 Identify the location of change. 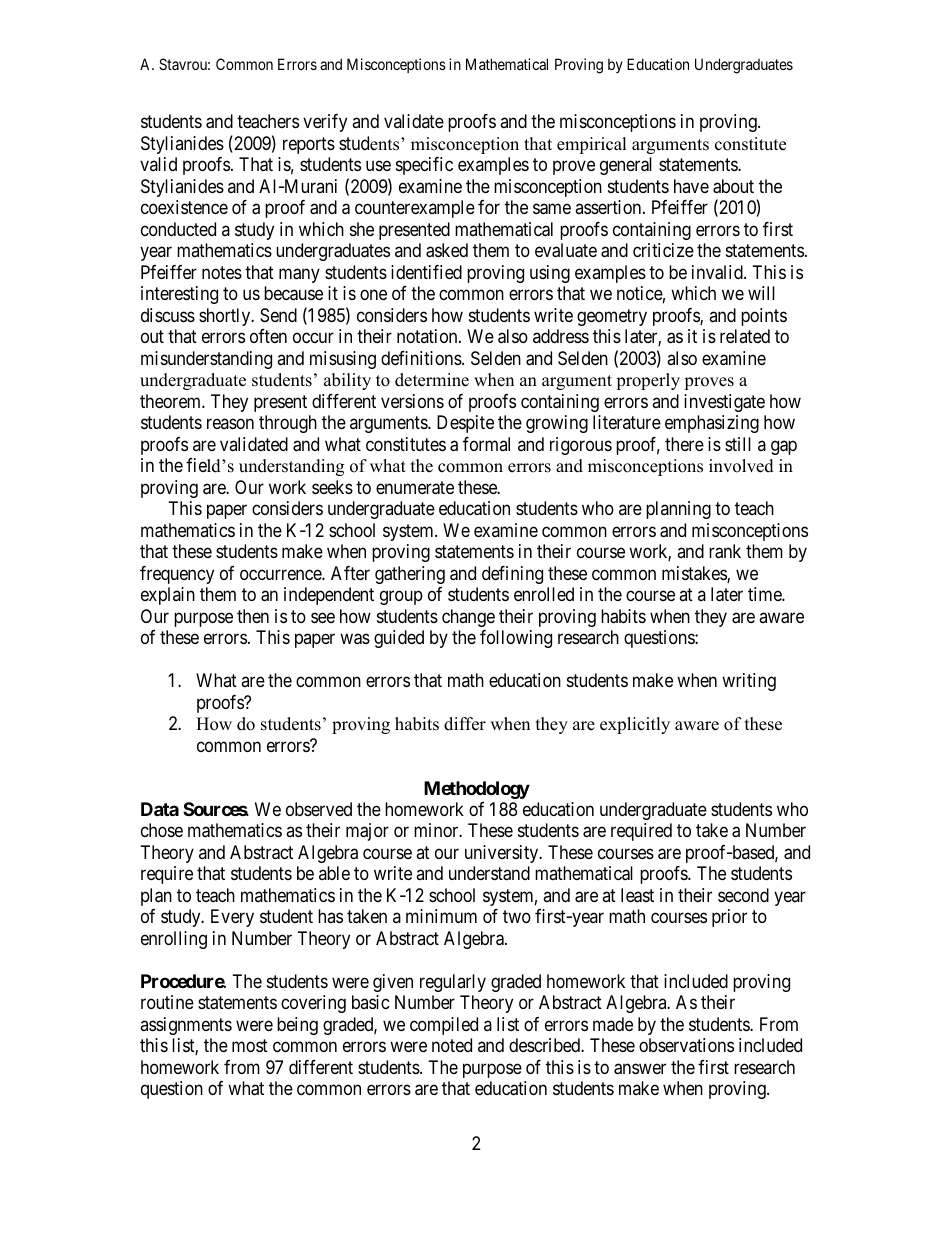
(468, 618).
